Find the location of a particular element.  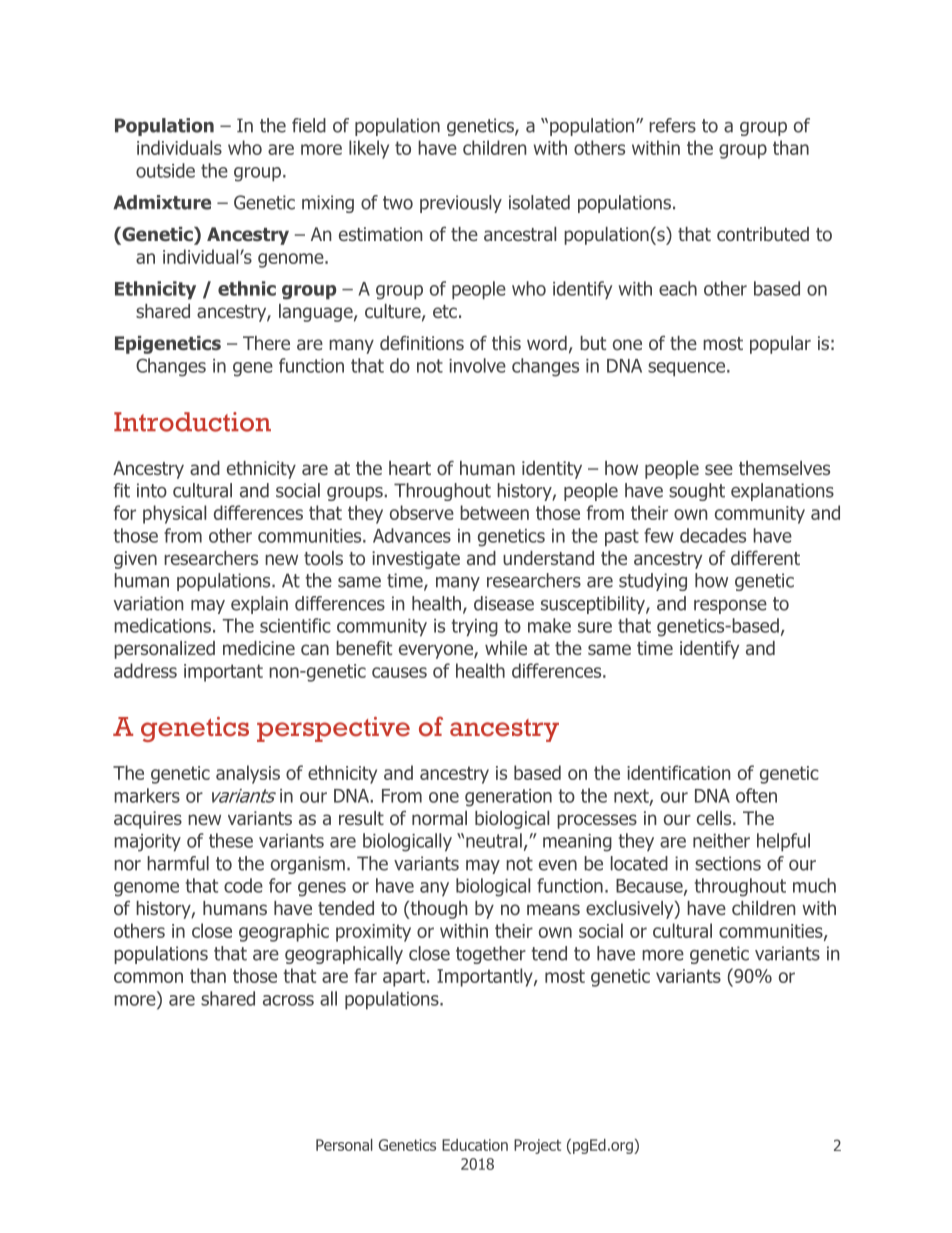

medicine is located at coordinates (259, 648).
